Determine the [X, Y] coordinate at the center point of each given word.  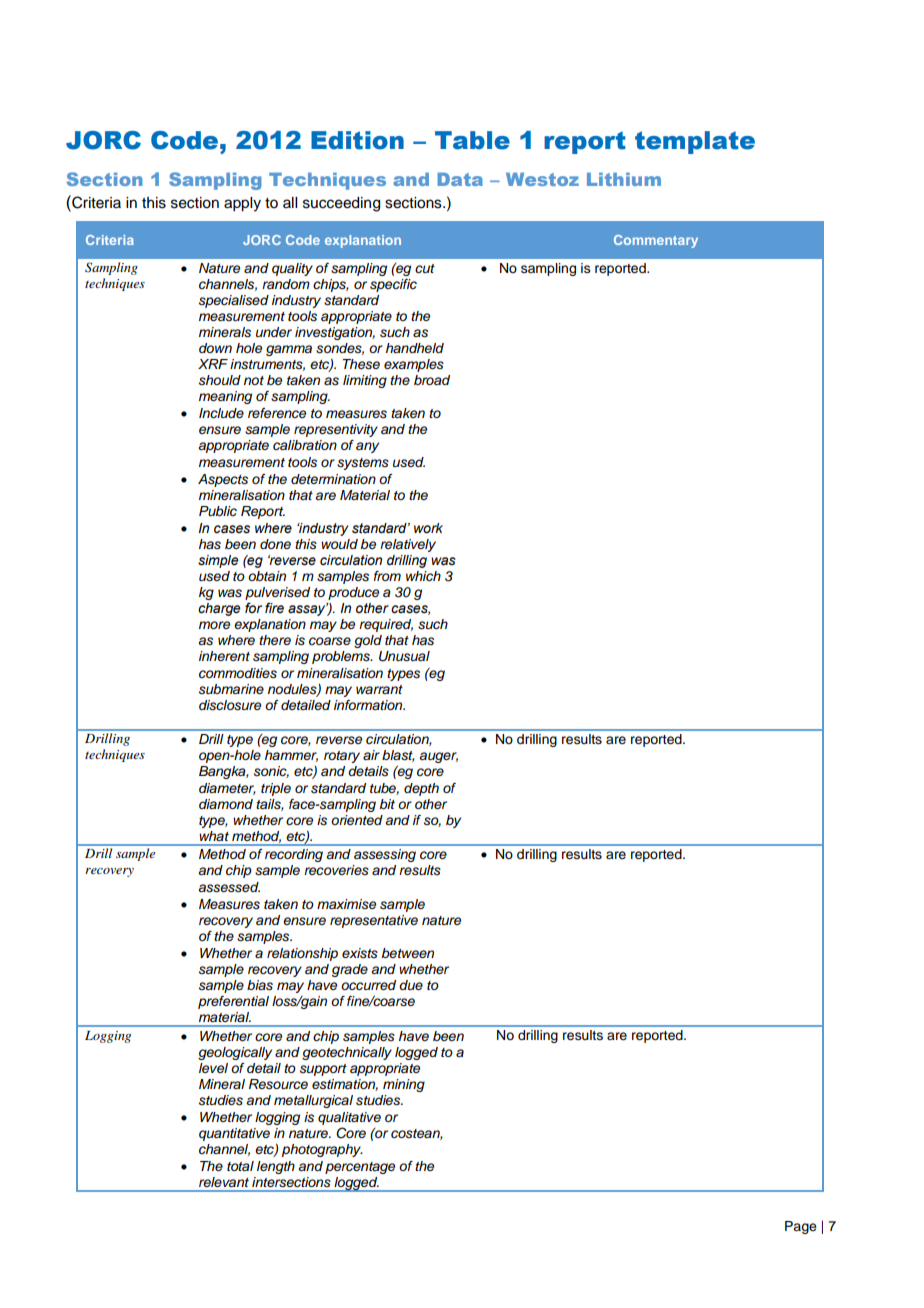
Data [460, 179]
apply [242, 204]
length [276, 1167]
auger [438, 757]
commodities [238, 673]
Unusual [404, 656]
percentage [360, 1168]
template [695, 142]
